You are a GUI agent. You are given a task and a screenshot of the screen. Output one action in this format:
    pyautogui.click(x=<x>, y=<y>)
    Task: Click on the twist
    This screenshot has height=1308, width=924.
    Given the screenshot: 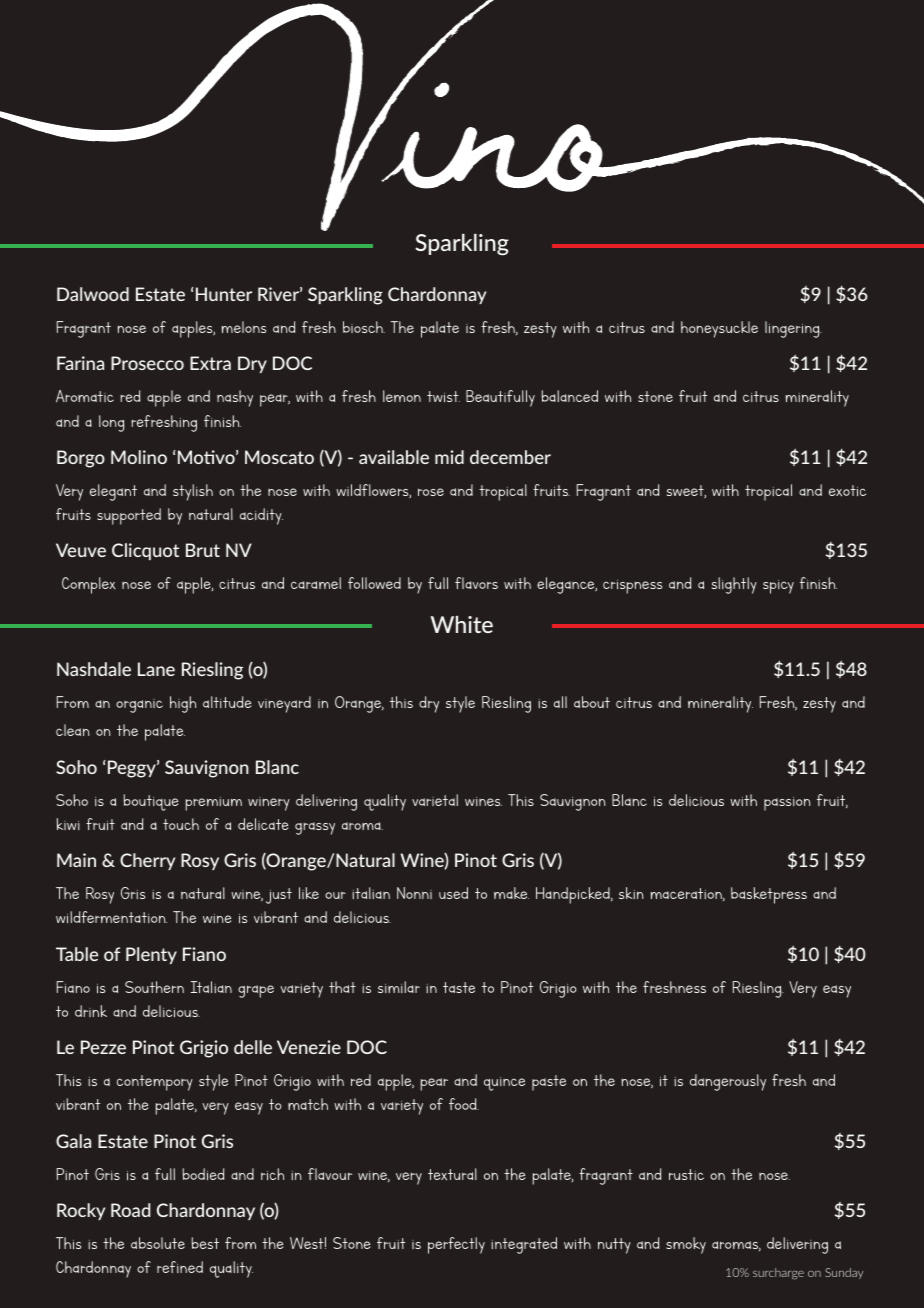 What is the action you would take?
    pyautogui.click(x=443, y=396)
